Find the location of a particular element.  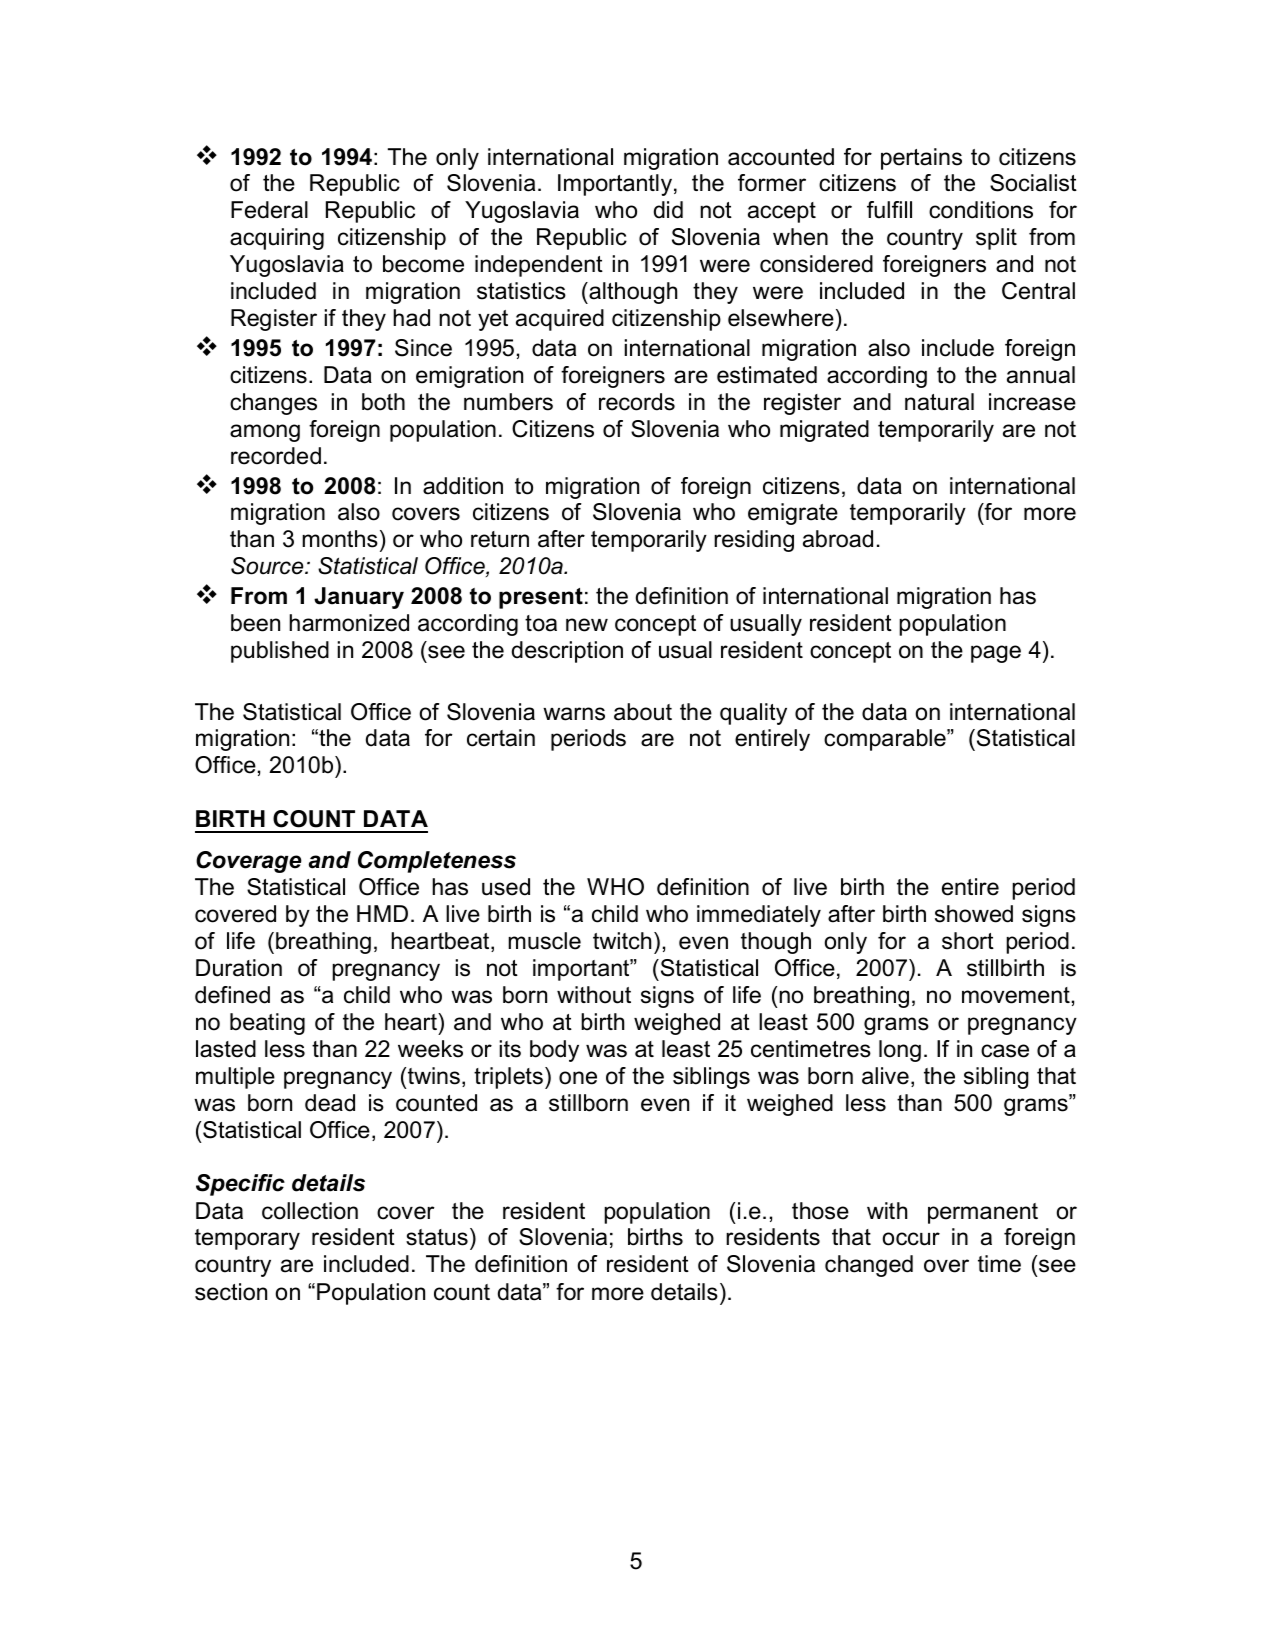

present is located at coordinates (541, 598).
